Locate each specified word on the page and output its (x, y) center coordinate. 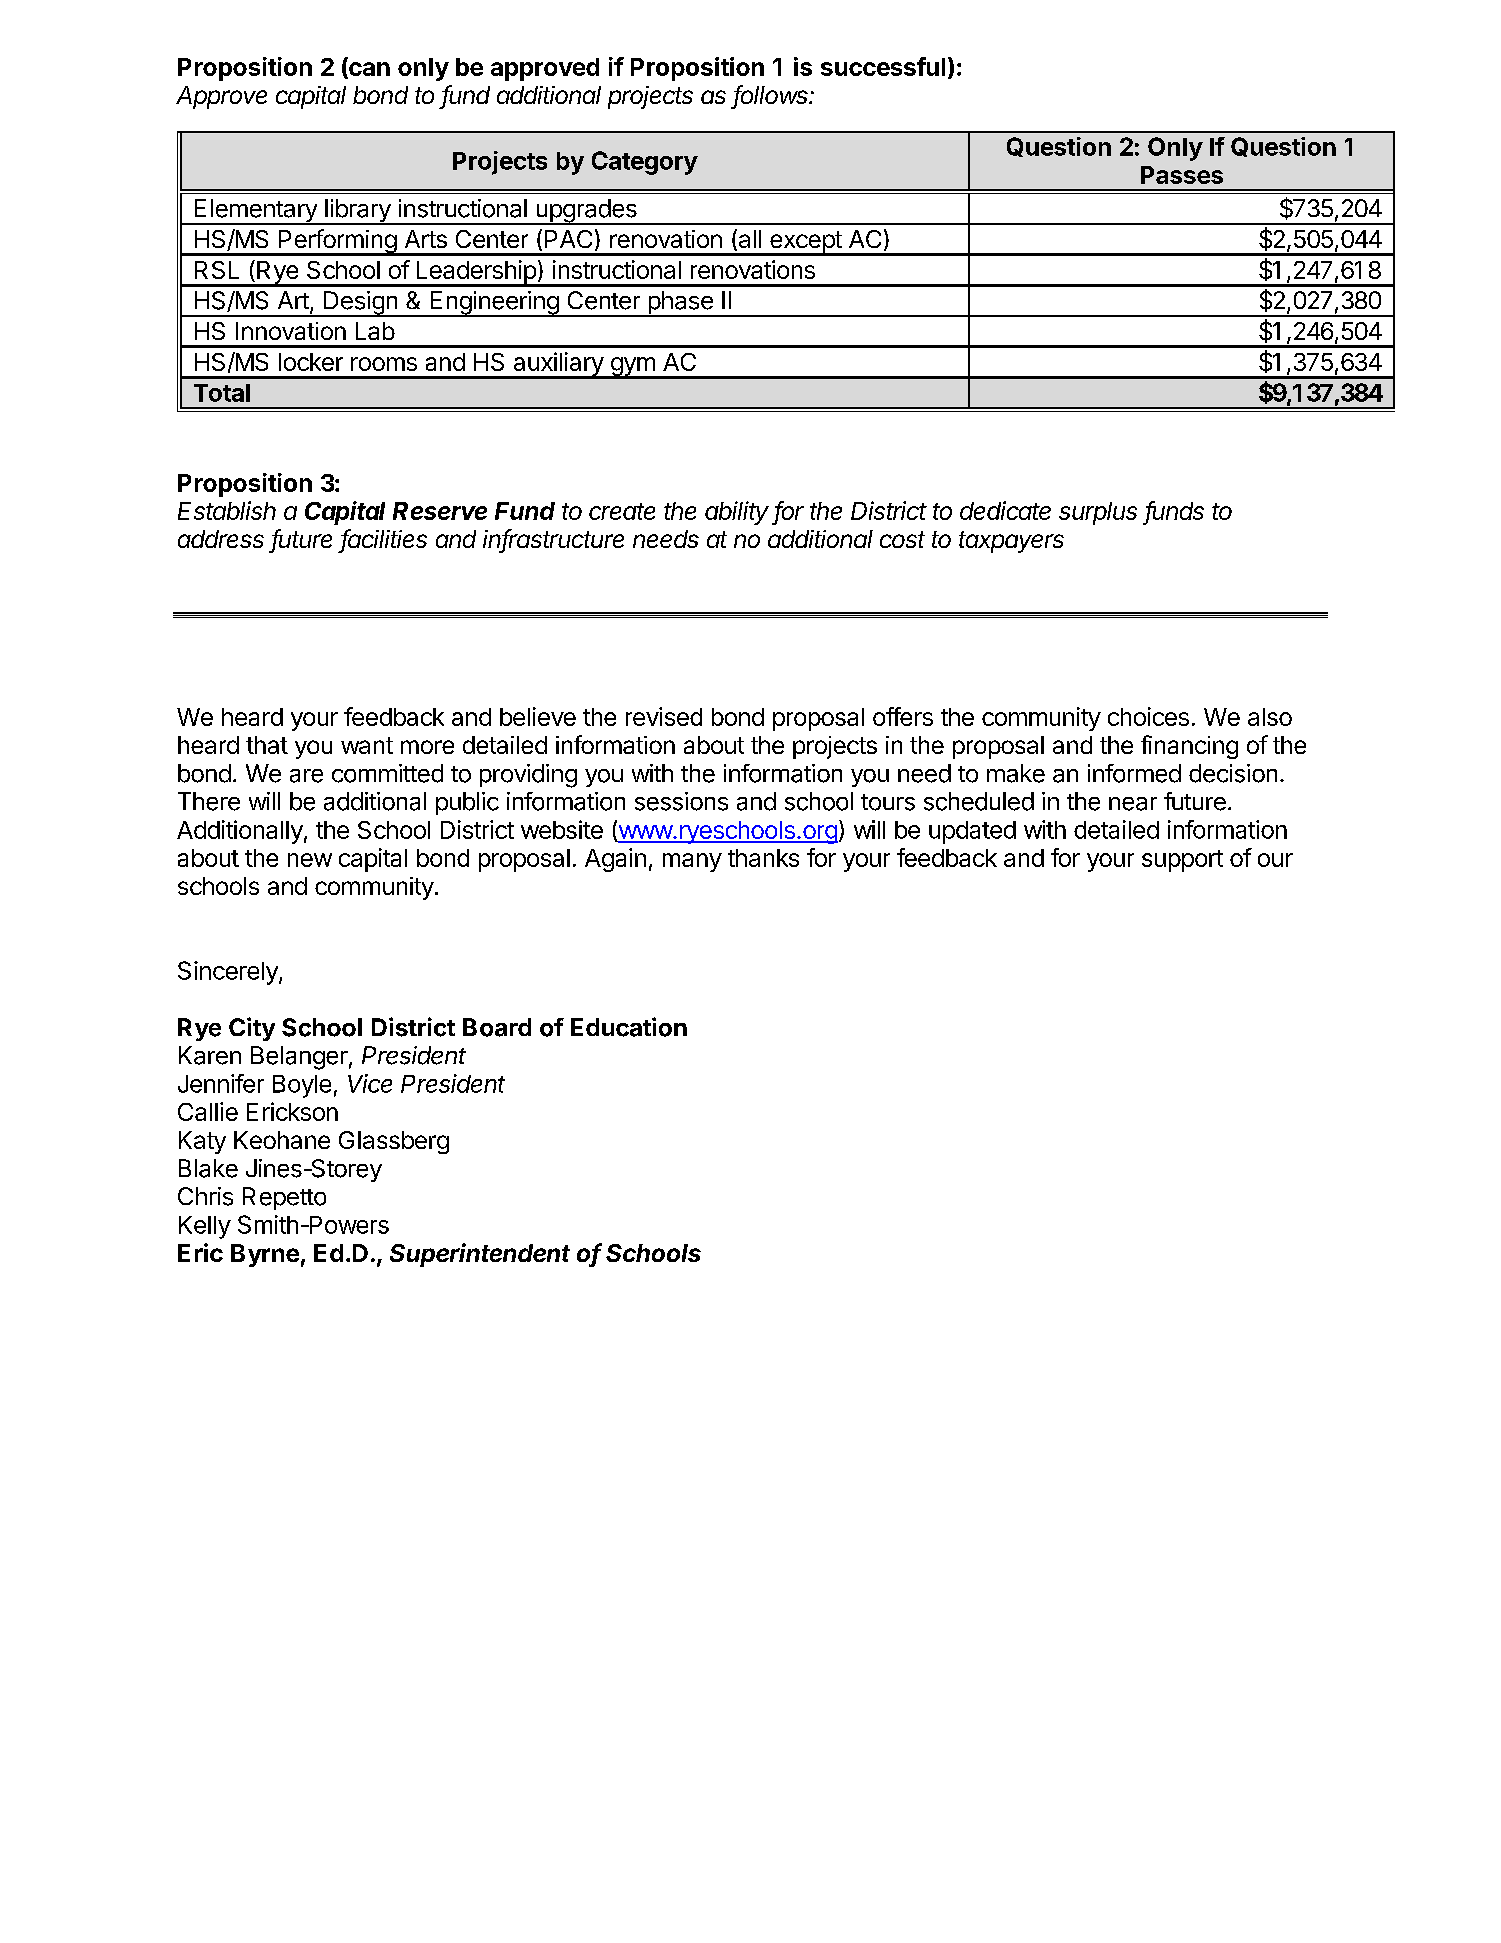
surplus (1098, 513)
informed (1134, 773)
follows (772, 96)
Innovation (291, 331)
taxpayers (1011, 542)
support (1182, 861)
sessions (681, 801)
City (252, 1029)
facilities (384, 540)
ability (737, 513)
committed (387, 773)
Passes (1182, 175)
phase (680, 304)
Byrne (265, 1255)
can (368, 70)
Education (629, 1027)
